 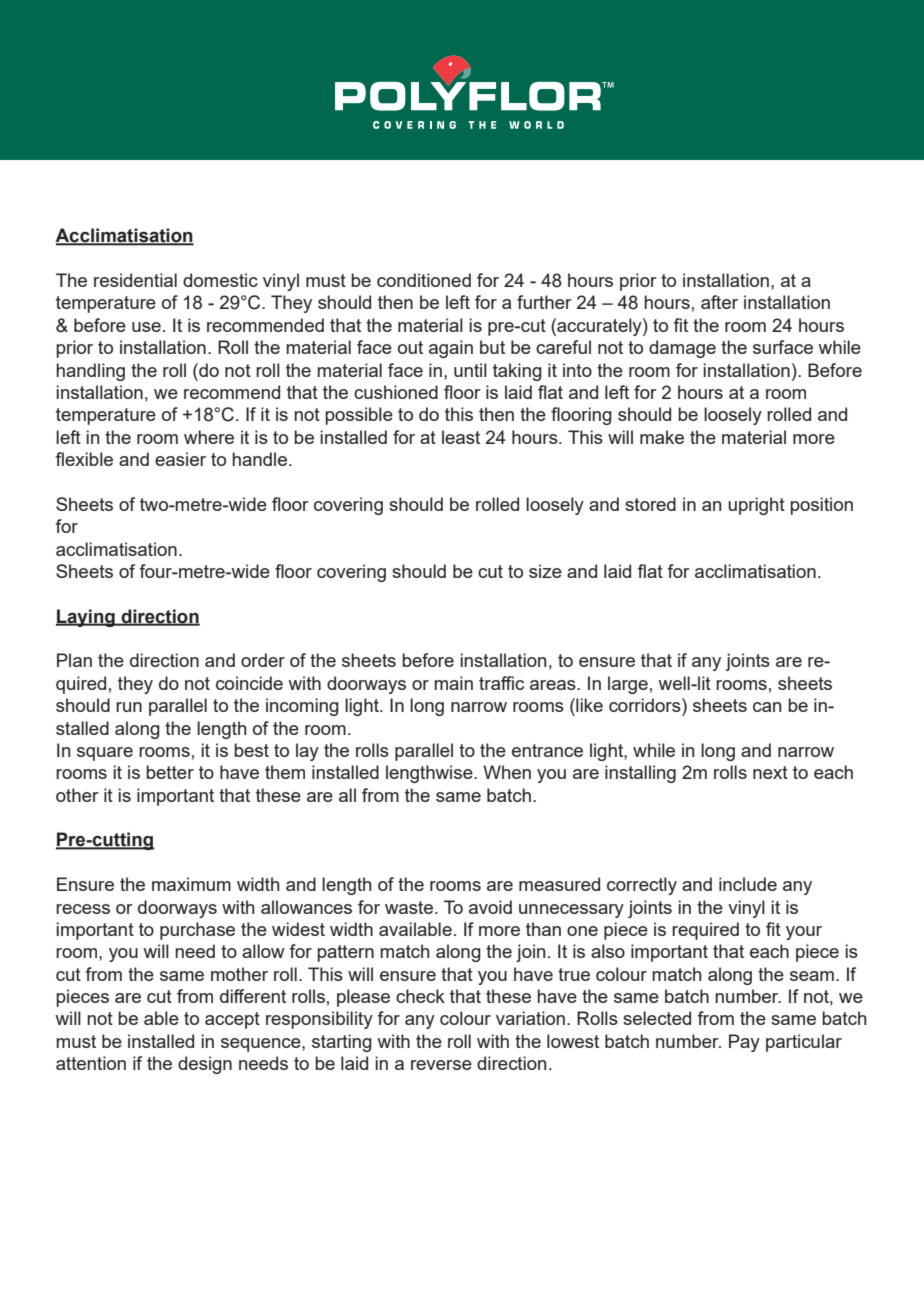 I want to click on design, so click(x=205, y=1065).
